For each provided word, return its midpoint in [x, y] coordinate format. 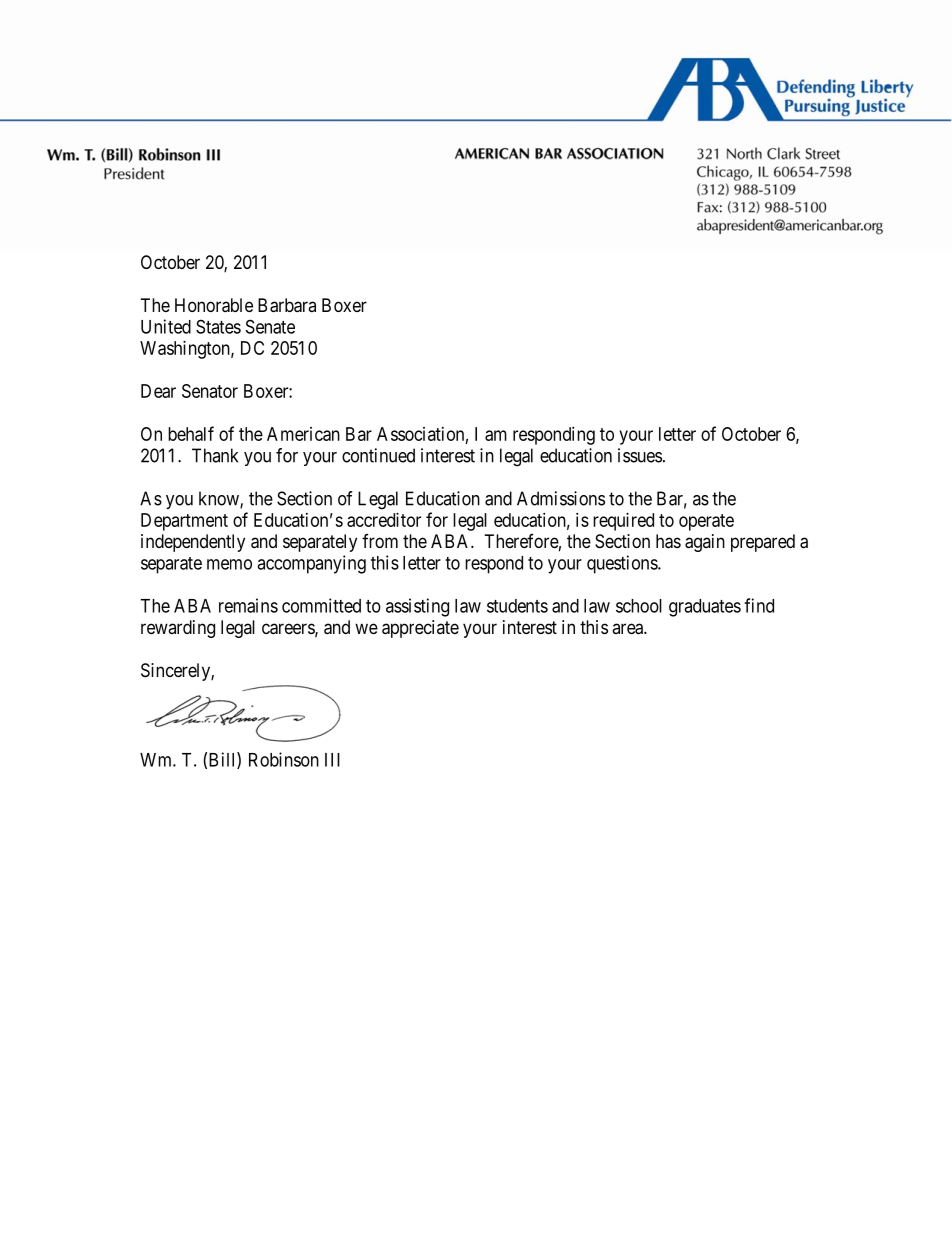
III [332, 760]
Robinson [284, 759]
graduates [705, 608]
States [218, 326]
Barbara [287, 305]
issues [640, 455]
